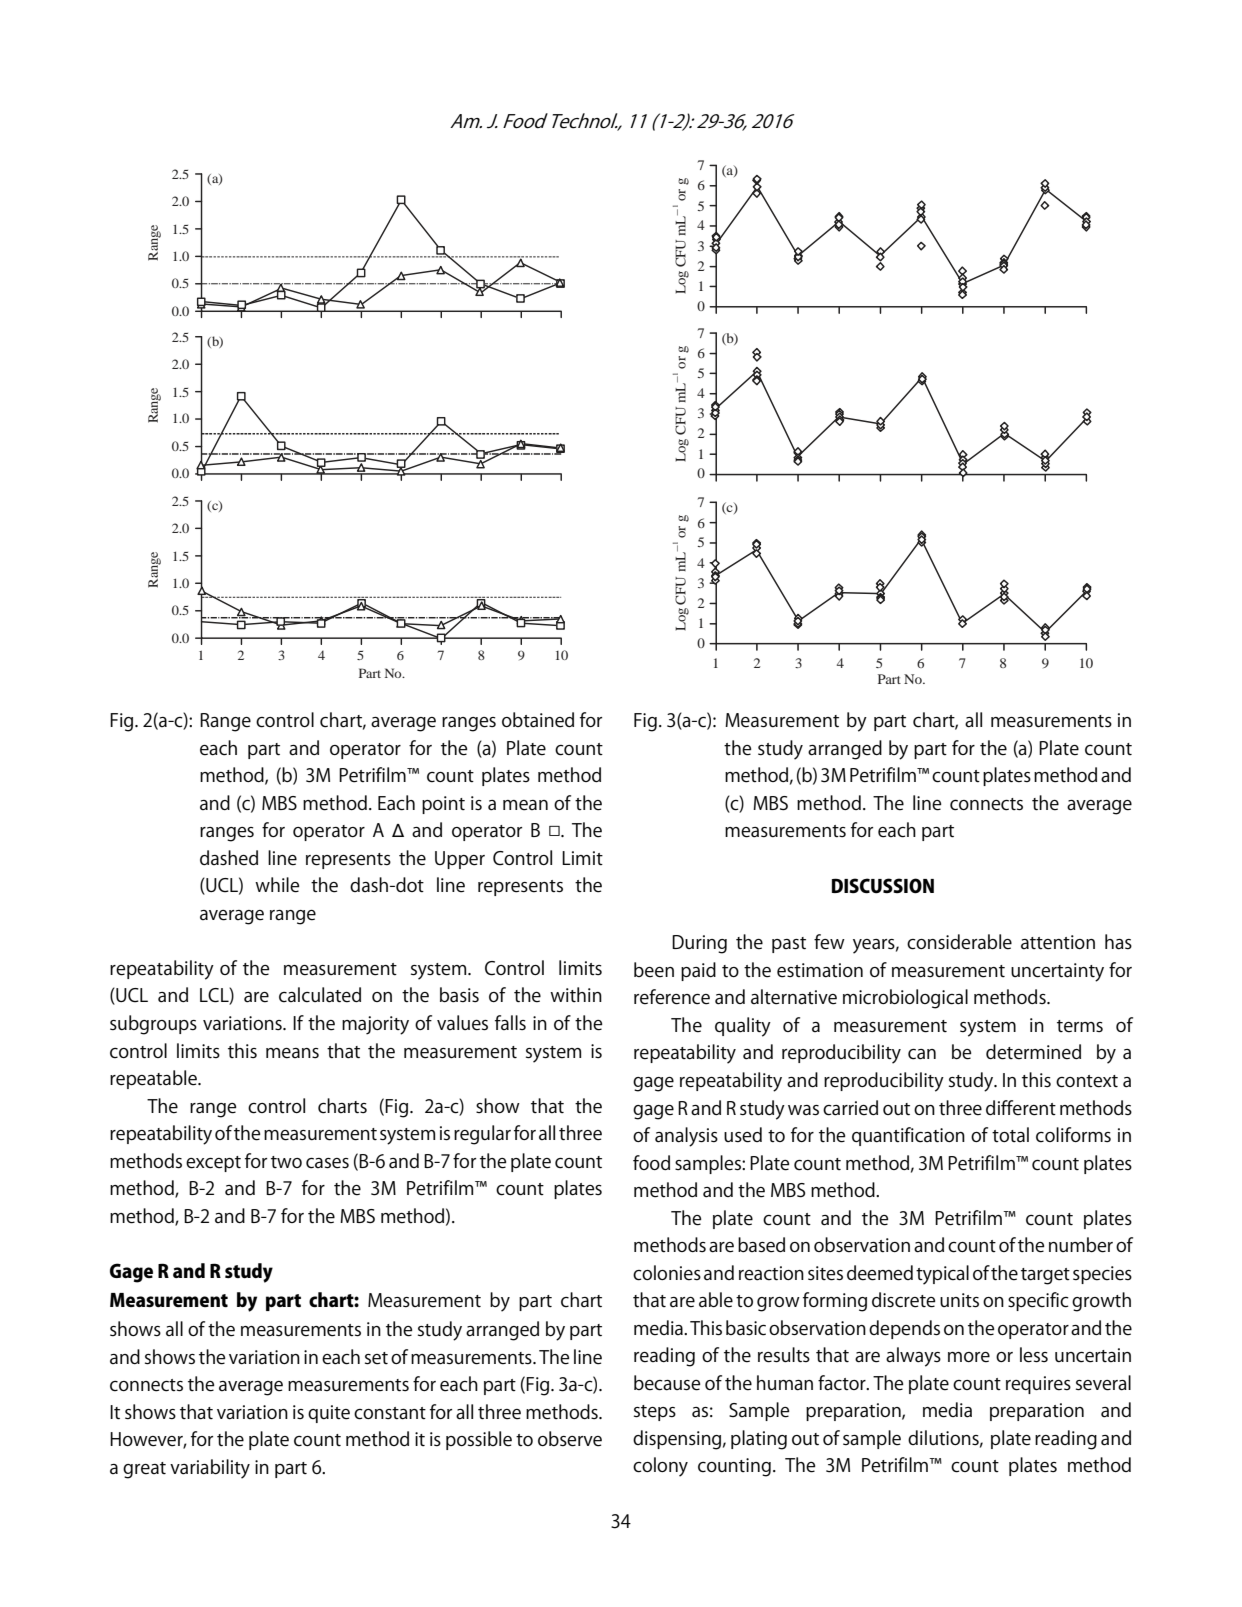 The height and width of the screenshot is (1607, 1242). Describe the element at coordinates (1058, 942) in the screenshot. I see `attention` at that location.
